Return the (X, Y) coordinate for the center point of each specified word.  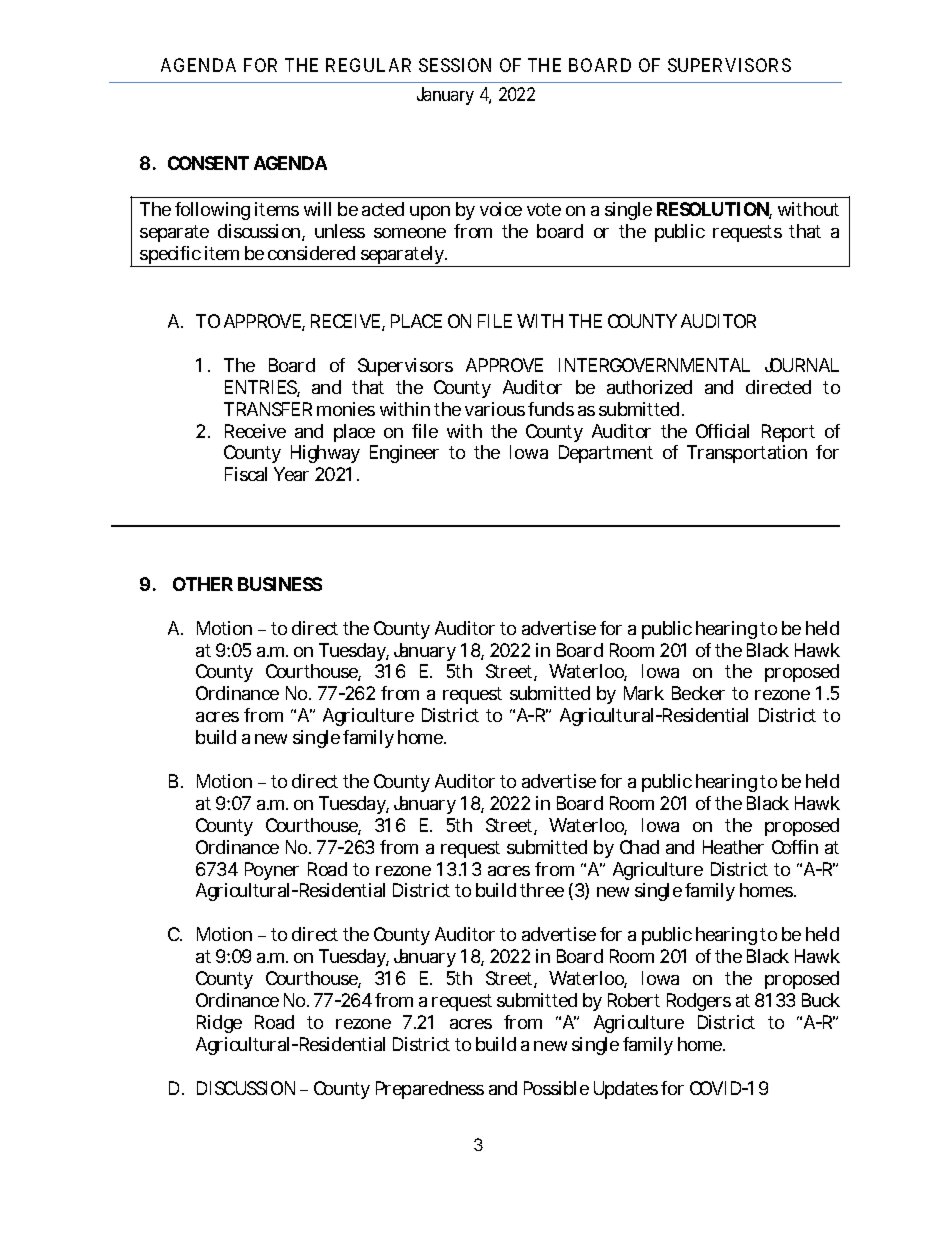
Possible (556, 1088)
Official (722, 431)
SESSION (455, 65)
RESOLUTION (714, 210)
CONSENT (208, 163)
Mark (644, 693)
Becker (698, 693)
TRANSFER (268, 409)
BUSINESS (280, 584)
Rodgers (699, 1002)
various (495, 409)
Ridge (219, 1024)
